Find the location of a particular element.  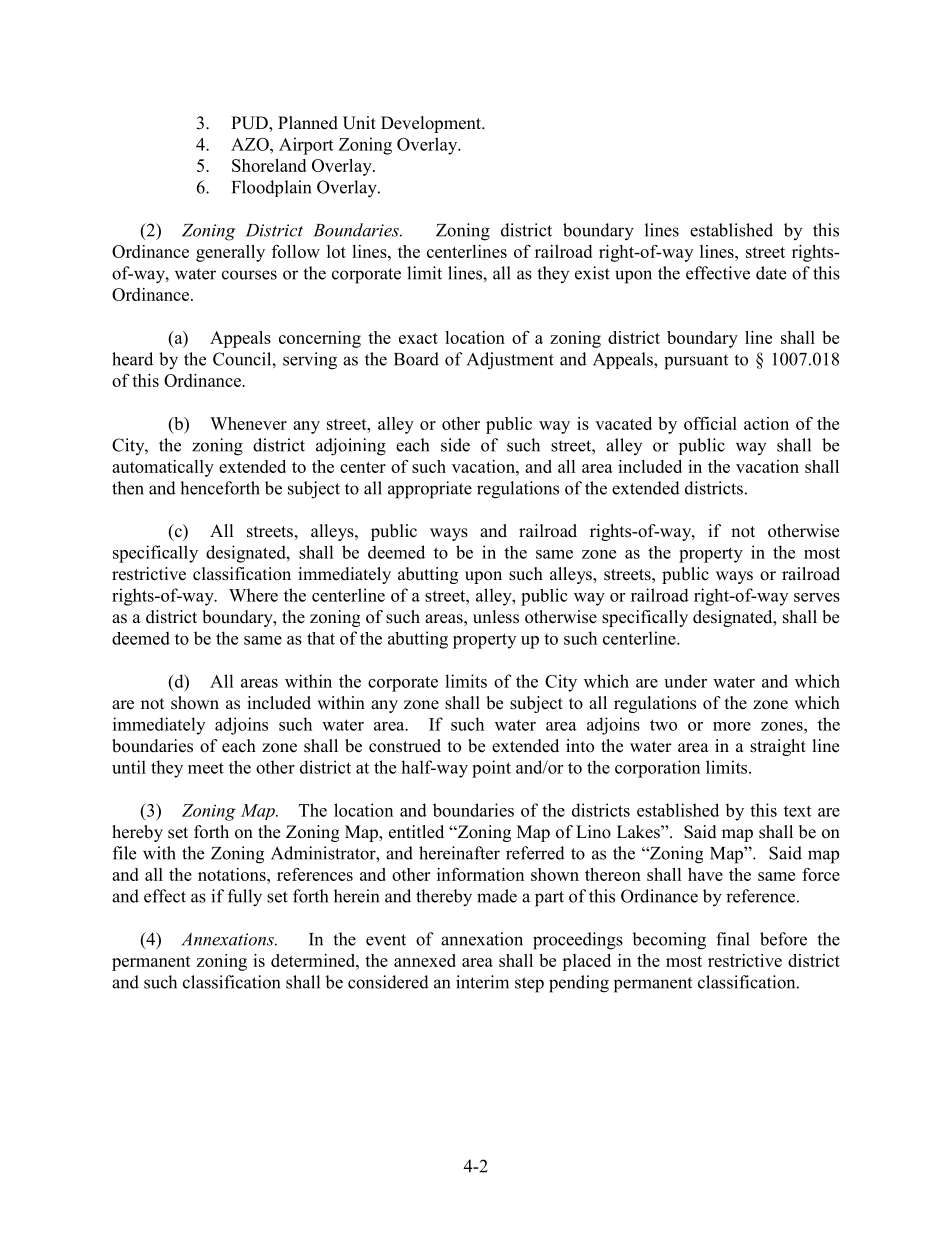

Where is located at coordinates (253, 595).
